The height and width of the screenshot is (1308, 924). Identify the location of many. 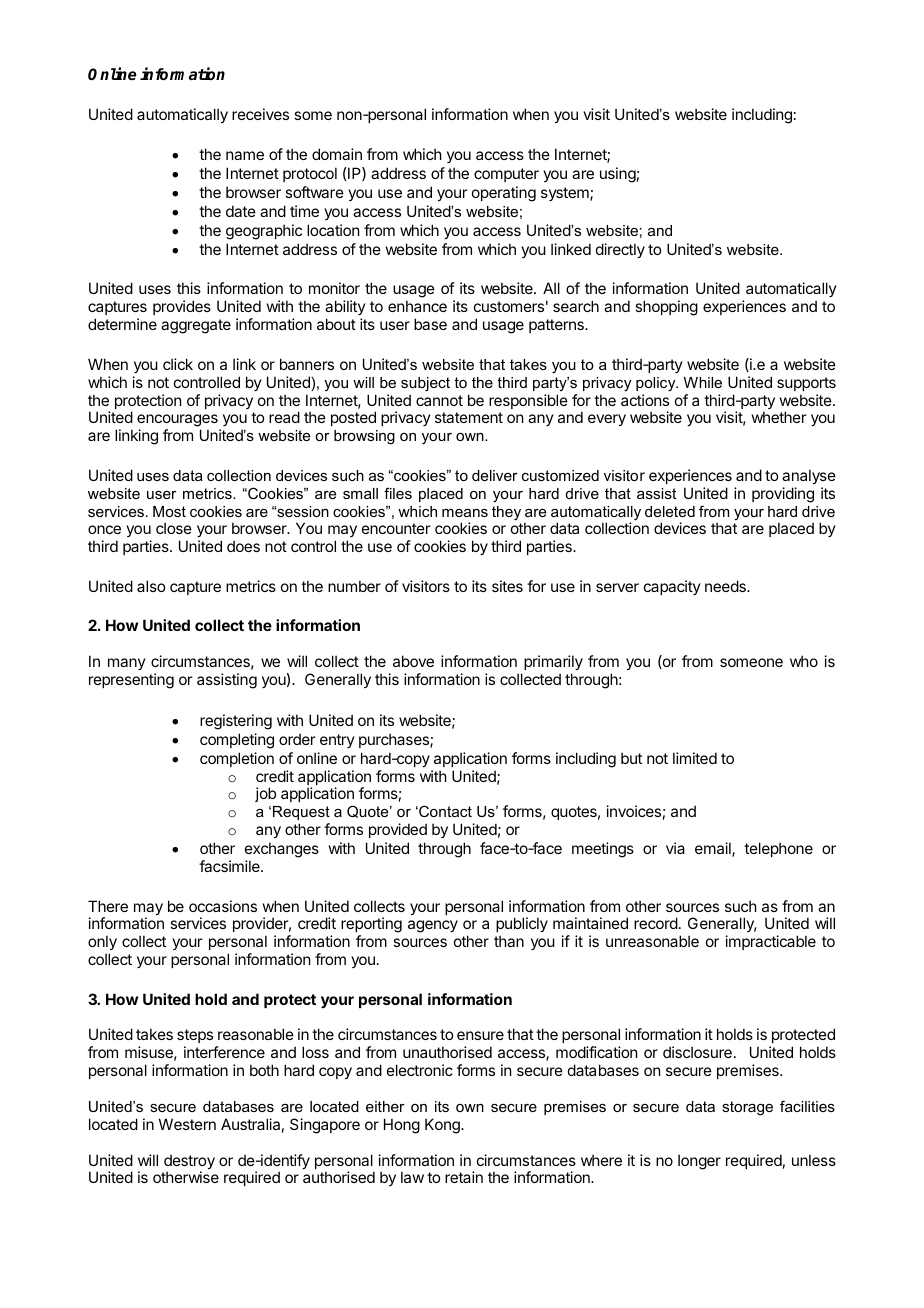
(127, 664).
